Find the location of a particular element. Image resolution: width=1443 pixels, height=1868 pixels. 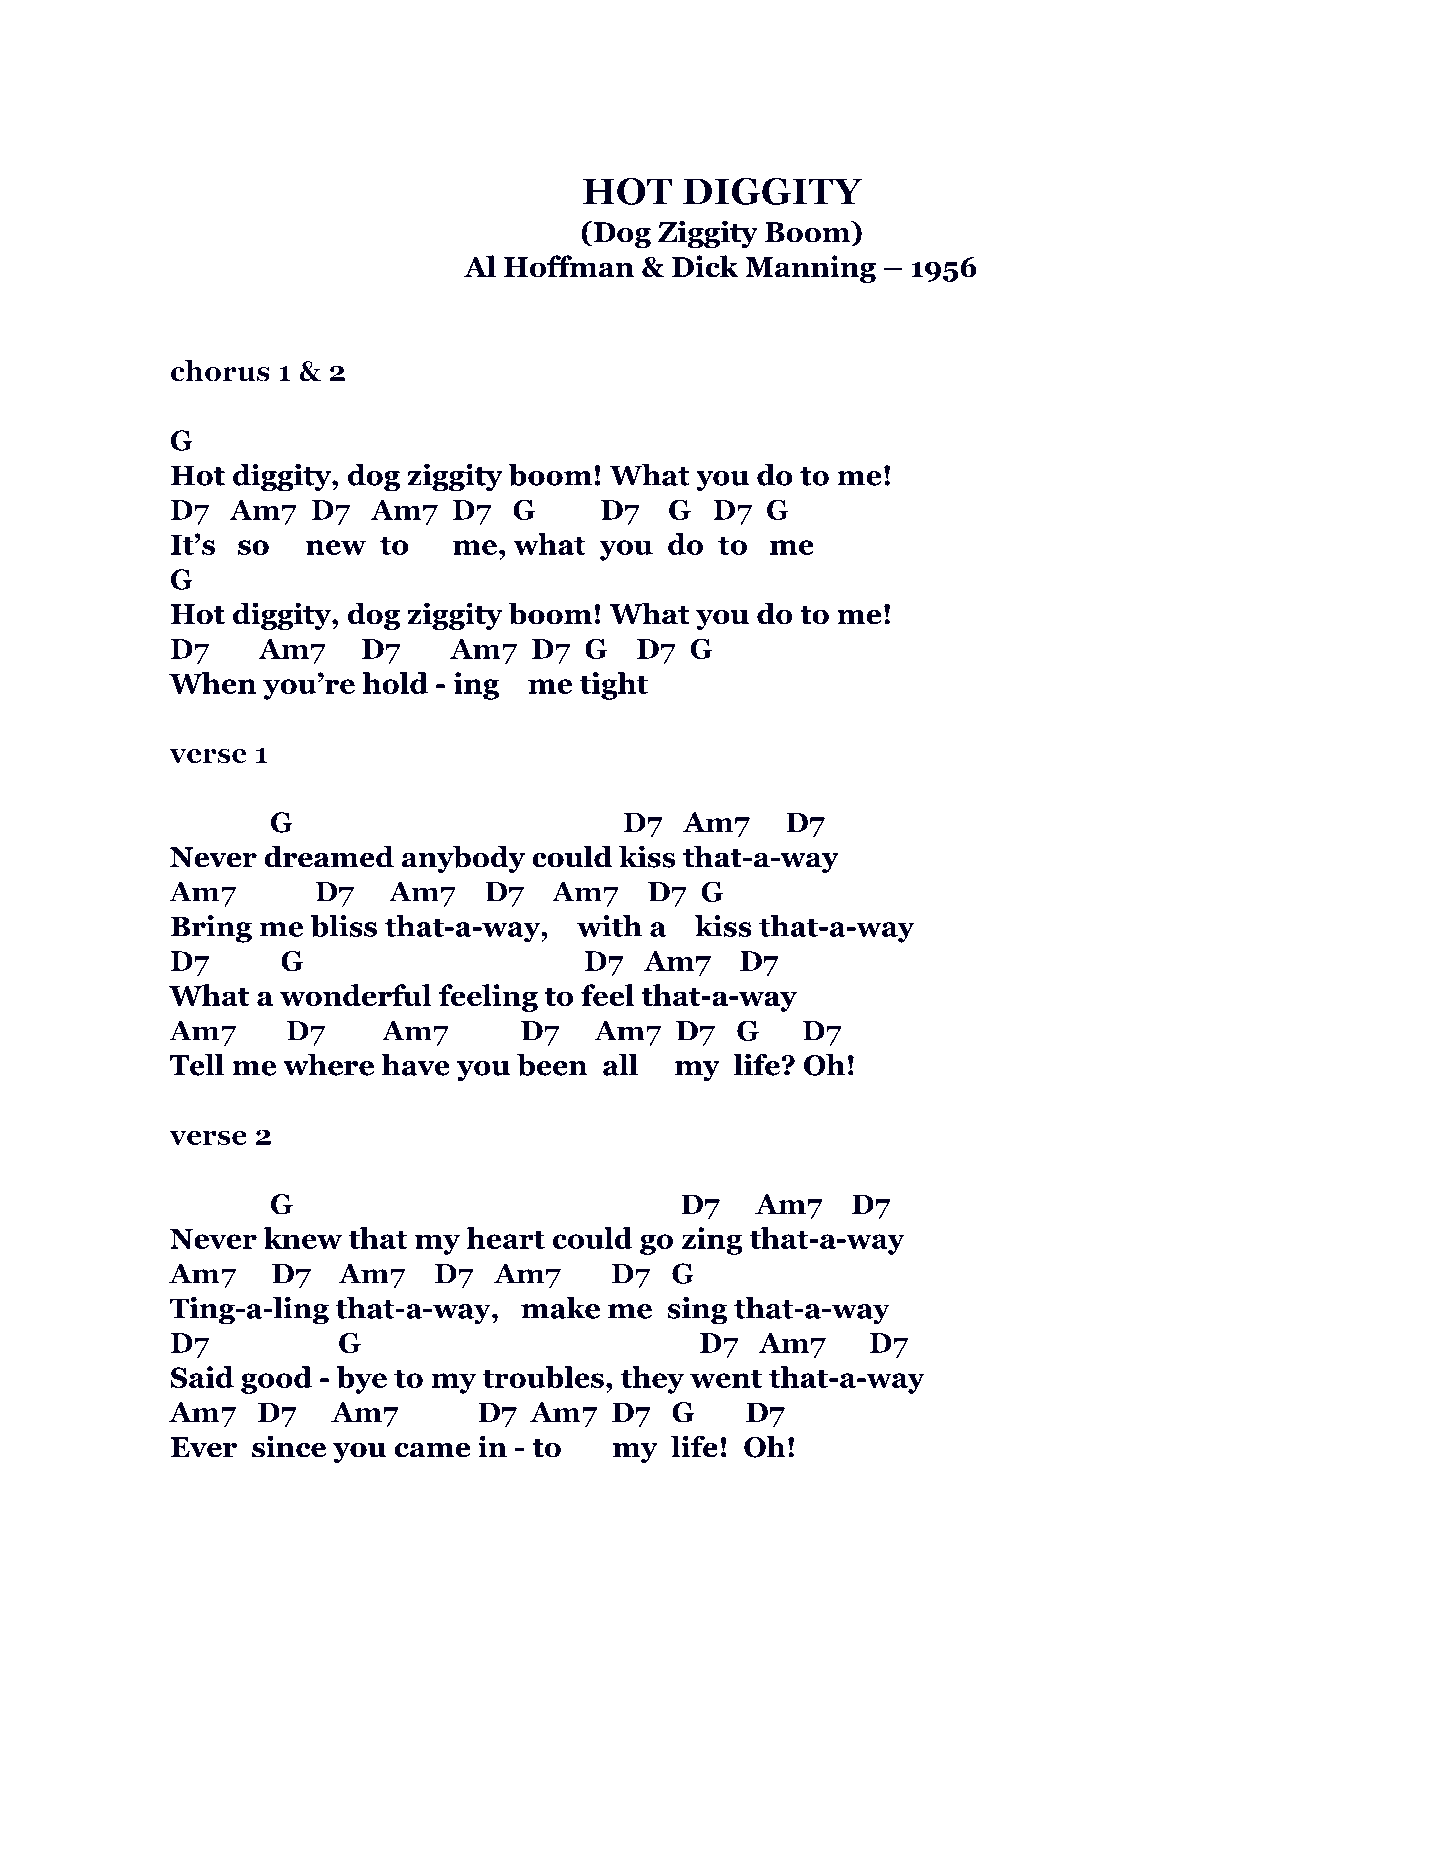

good is located at coordinates (276, 1380).
